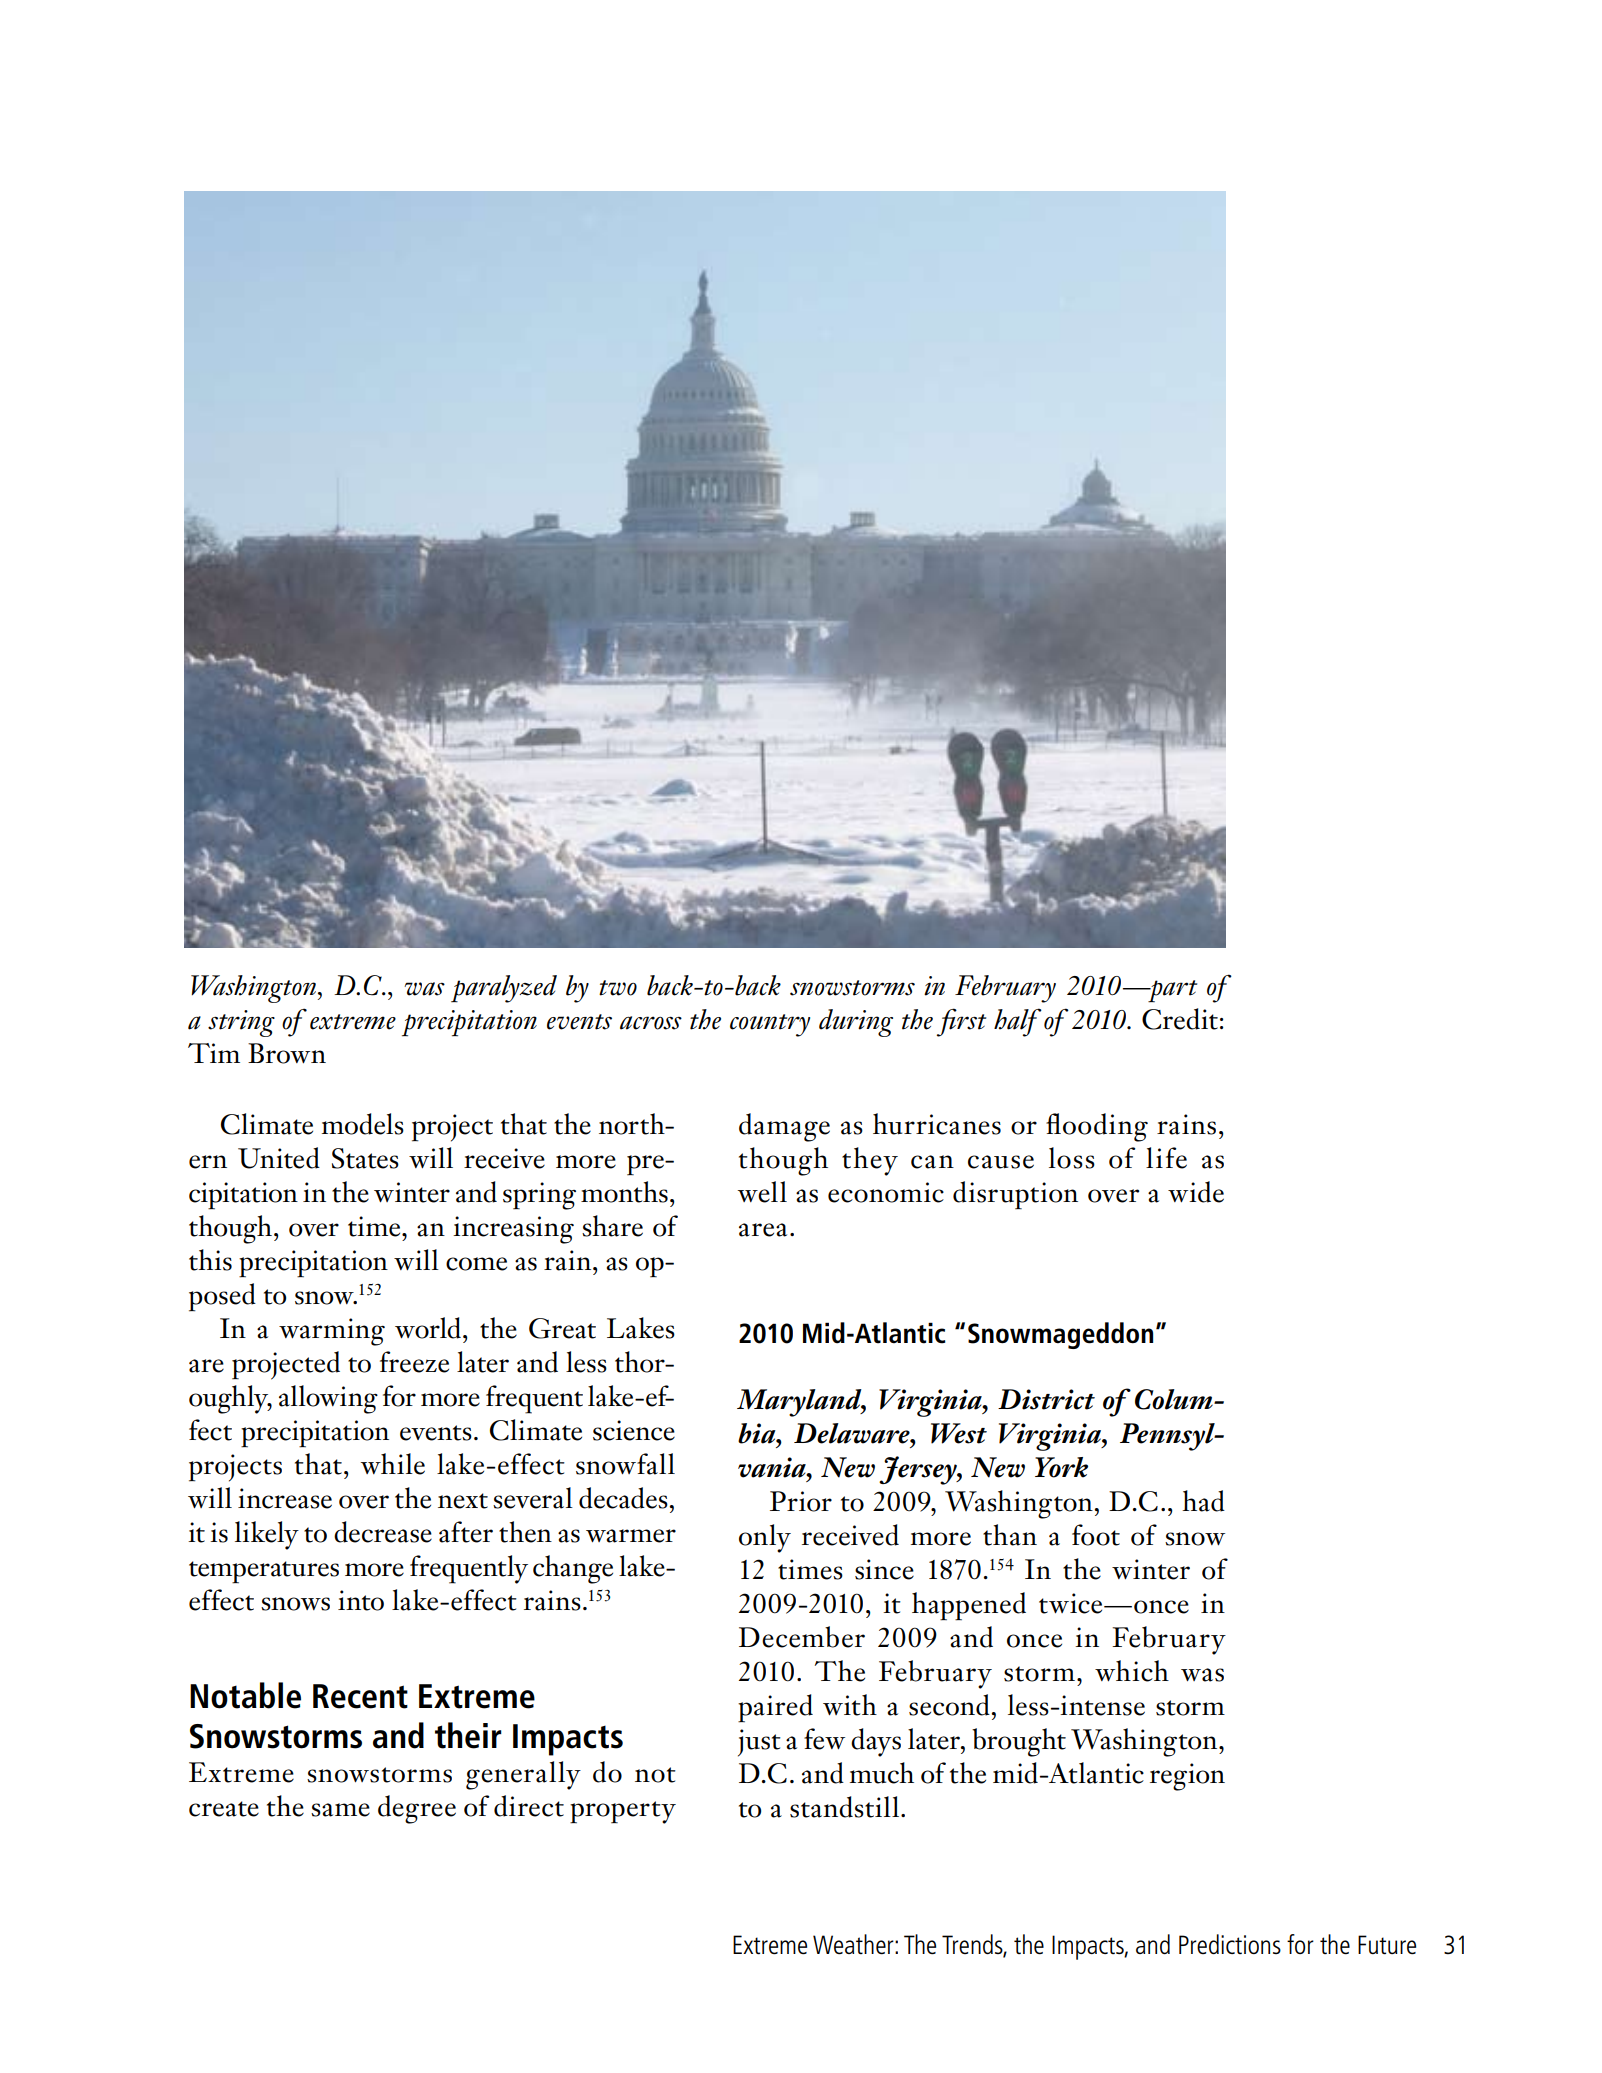 This screenshot has width=1602, height=2073. What do you see at coordinates (1203, 1501) in the screenshot?
I see `had` at bounding box center [1203, 1501].
